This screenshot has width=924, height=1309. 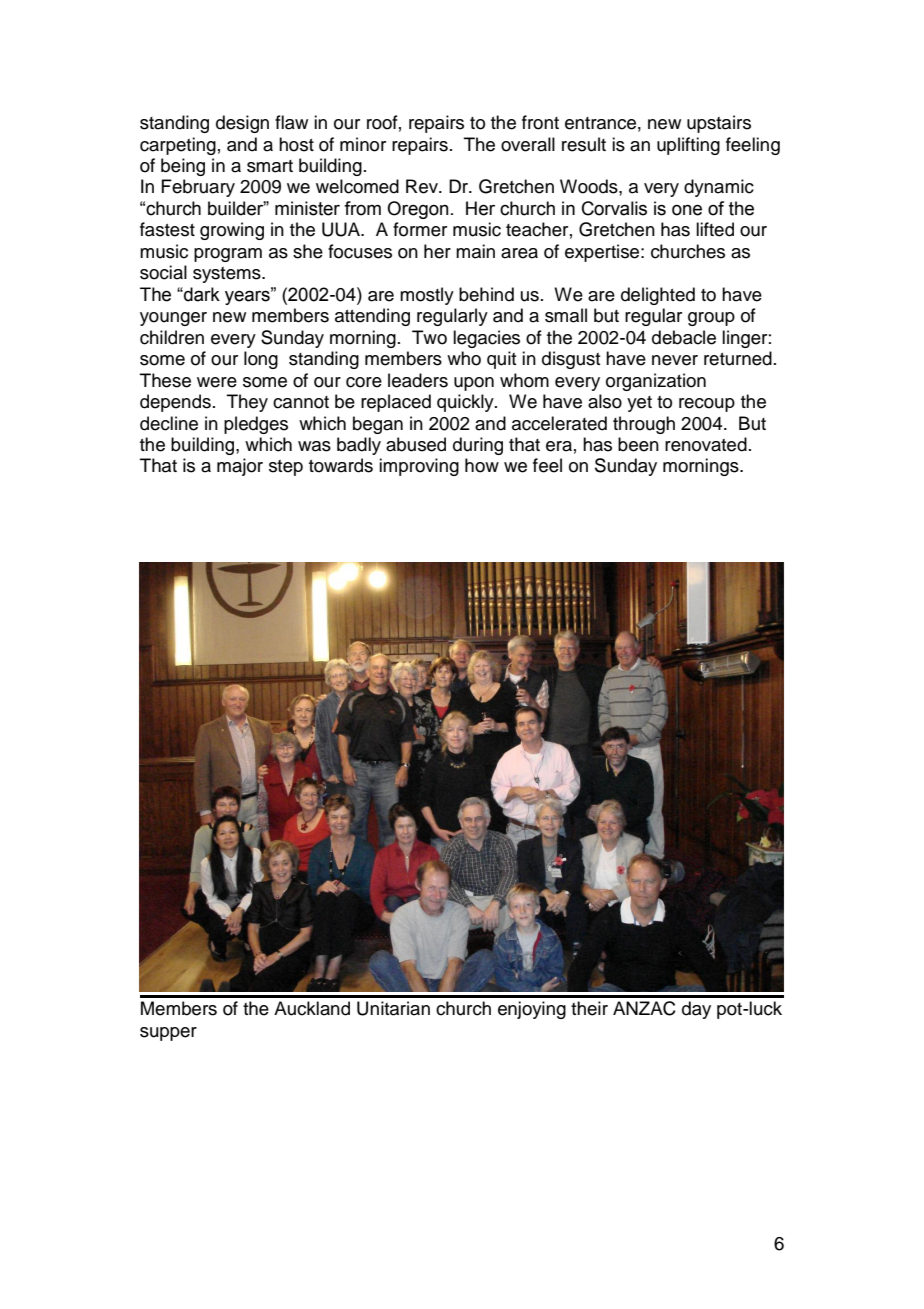 I want to click on design, so click(x=242, y=124).
